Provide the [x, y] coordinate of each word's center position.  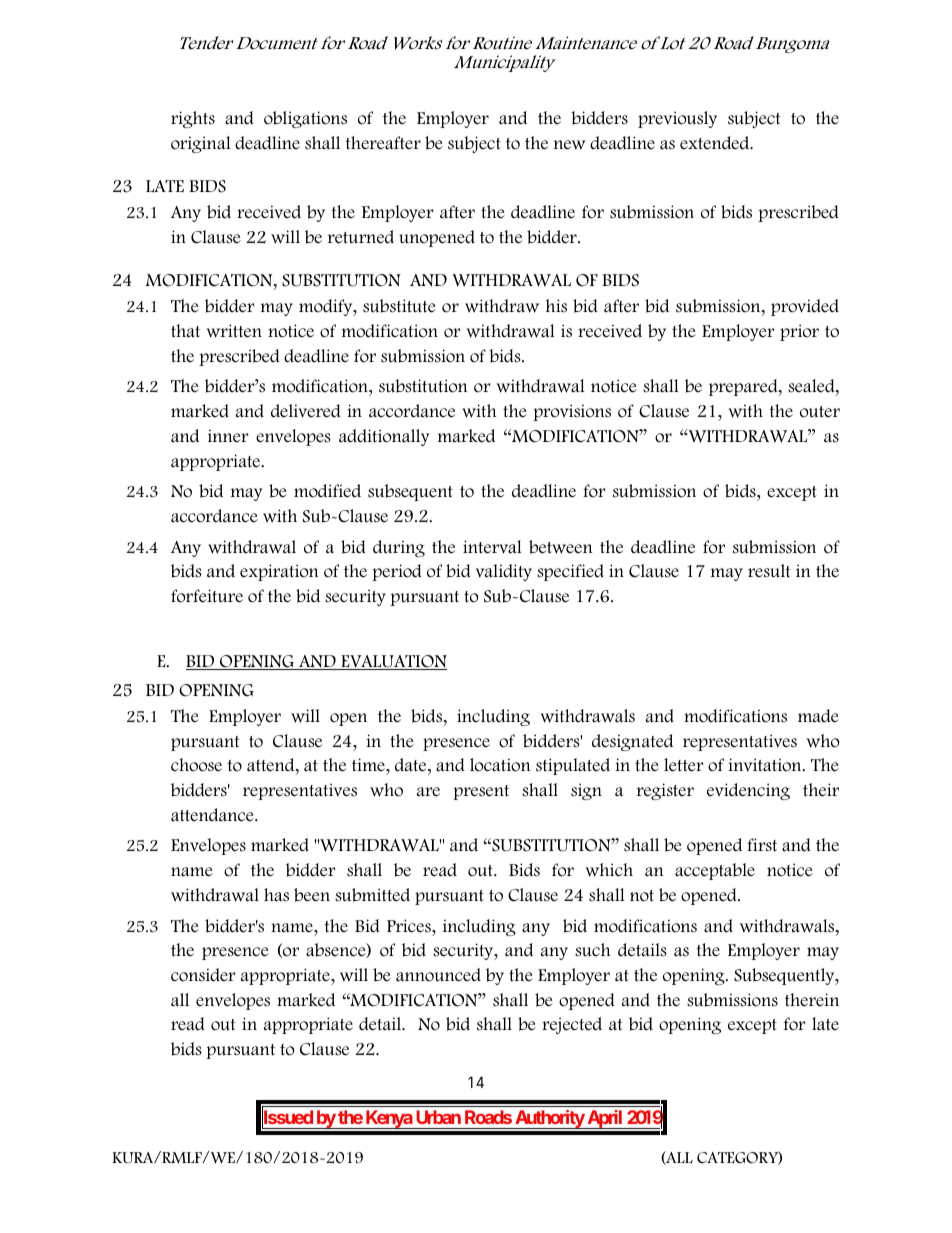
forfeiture [207, 596]
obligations [305, 119]
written [234, 331]
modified [327, 491]
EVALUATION [393, 662]
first [762, 845]
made [818, 716]
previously [677, 119]
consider [203, 975]
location [500, 765]
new [570, 145]
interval [492, 547]
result [769, 571]
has [276, 895]
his [556, 306]
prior [799, 332]
